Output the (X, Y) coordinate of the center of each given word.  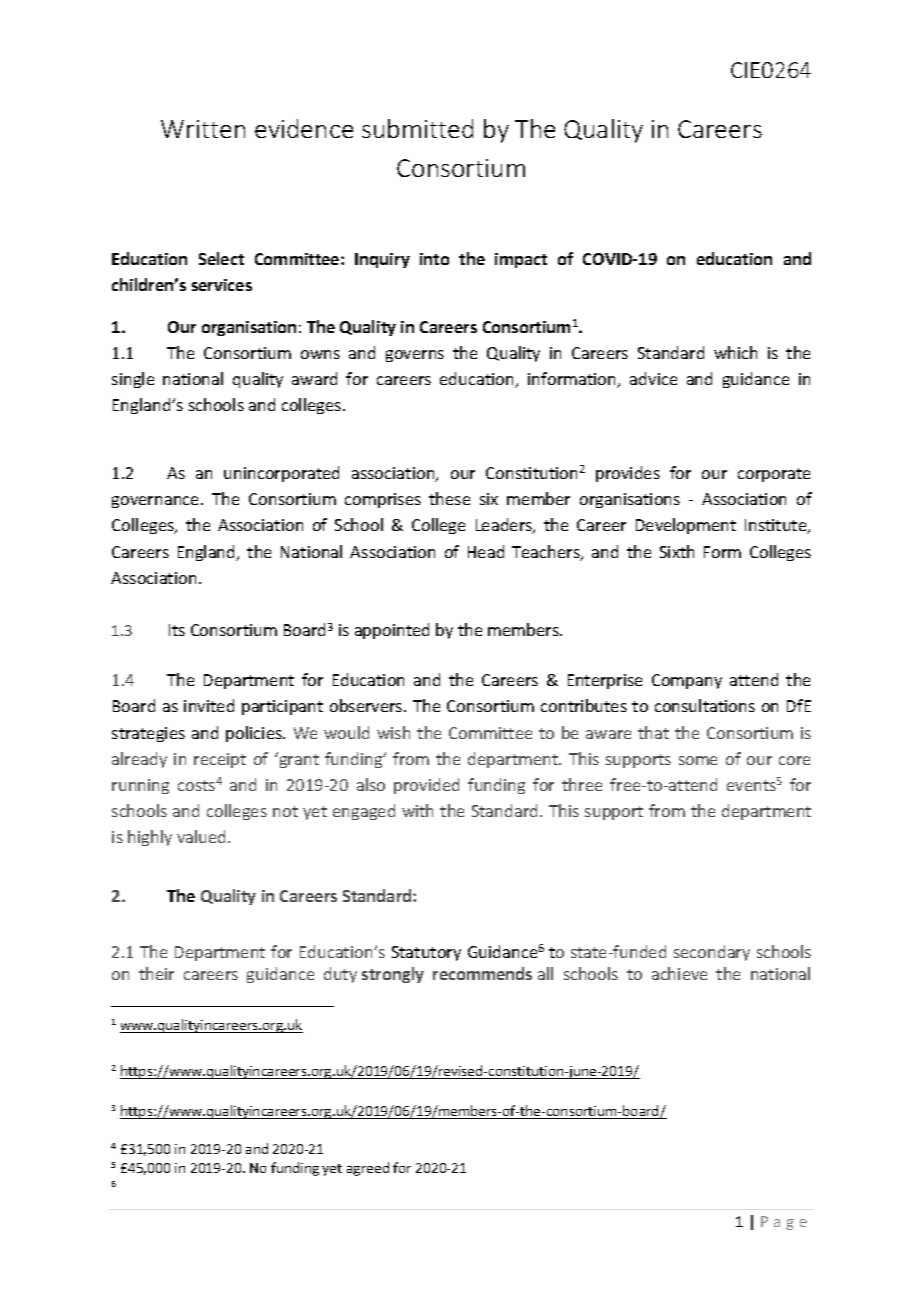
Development (686, 526)
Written (203, 129)
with (417, 810)
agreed (368, 1169)
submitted (417, 128)
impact (521, 260)
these (449, 498)
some (698, 760)
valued (203, 836)
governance (157, 502)
